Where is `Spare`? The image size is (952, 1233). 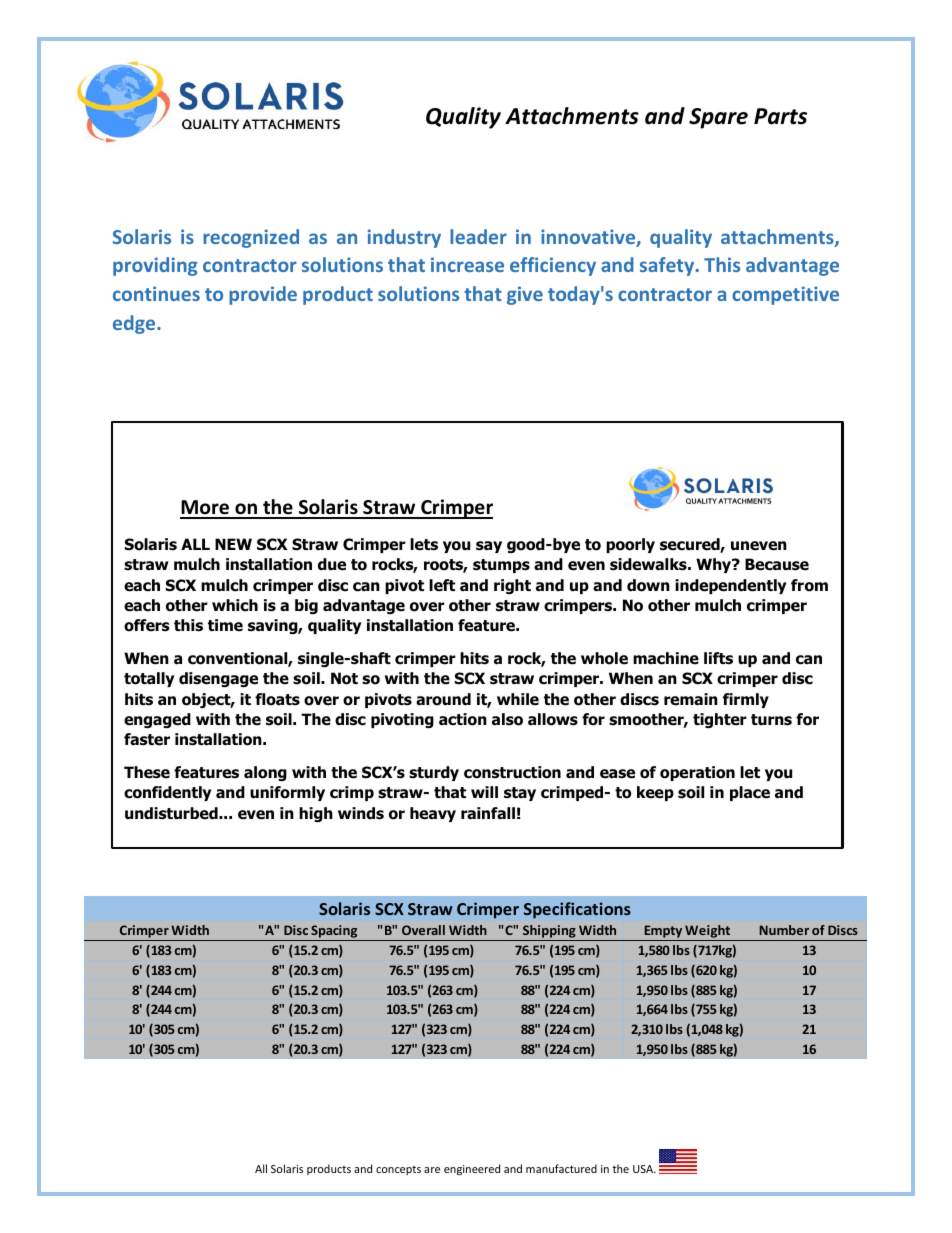
Spare is located at coordinates (718, 118).
